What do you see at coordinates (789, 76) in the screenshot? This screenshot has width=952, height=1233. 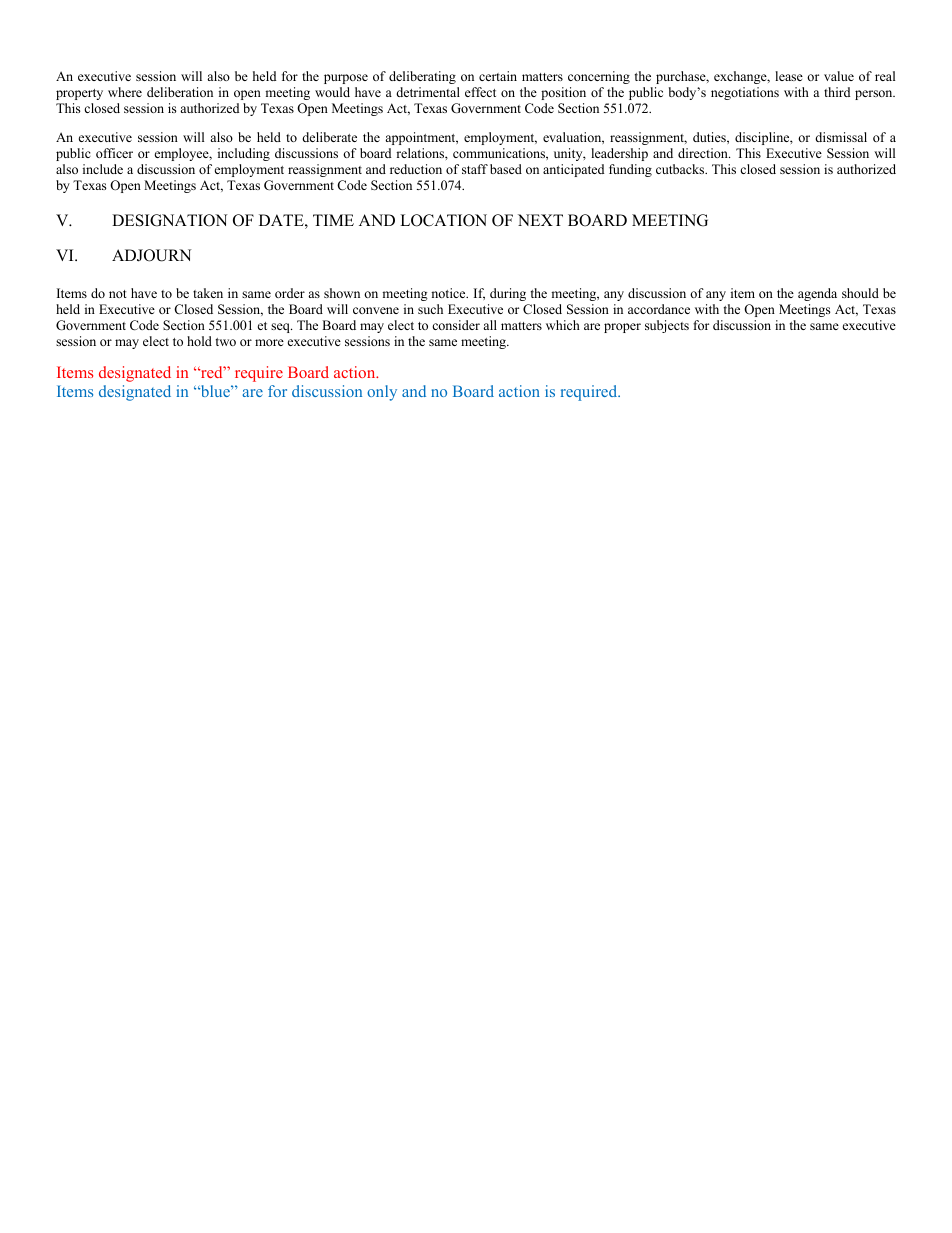 I see `lease` at bounding box center [789, 76].
